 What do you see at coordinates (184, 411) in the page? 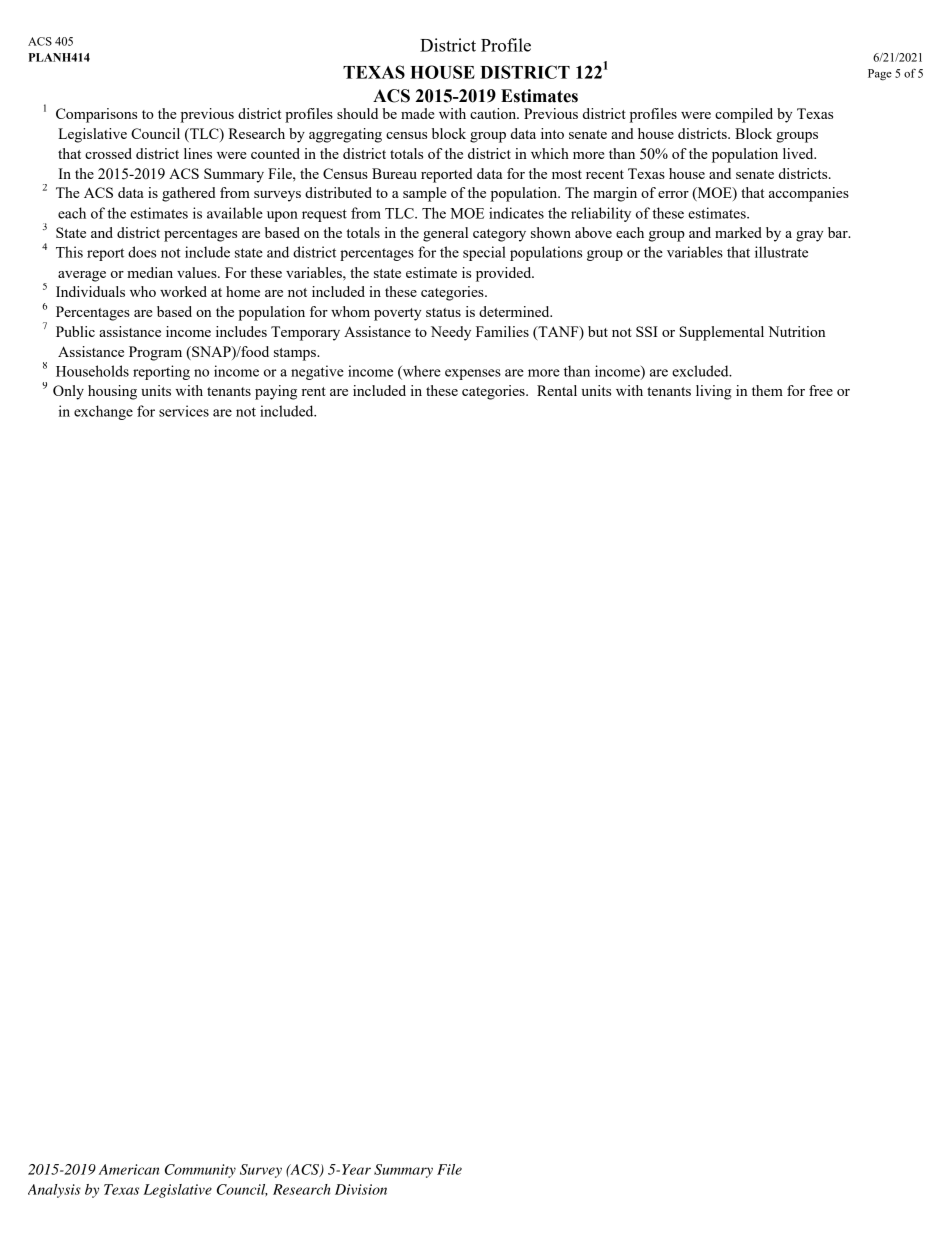
I see `services` at bounding box center [184, 411].
